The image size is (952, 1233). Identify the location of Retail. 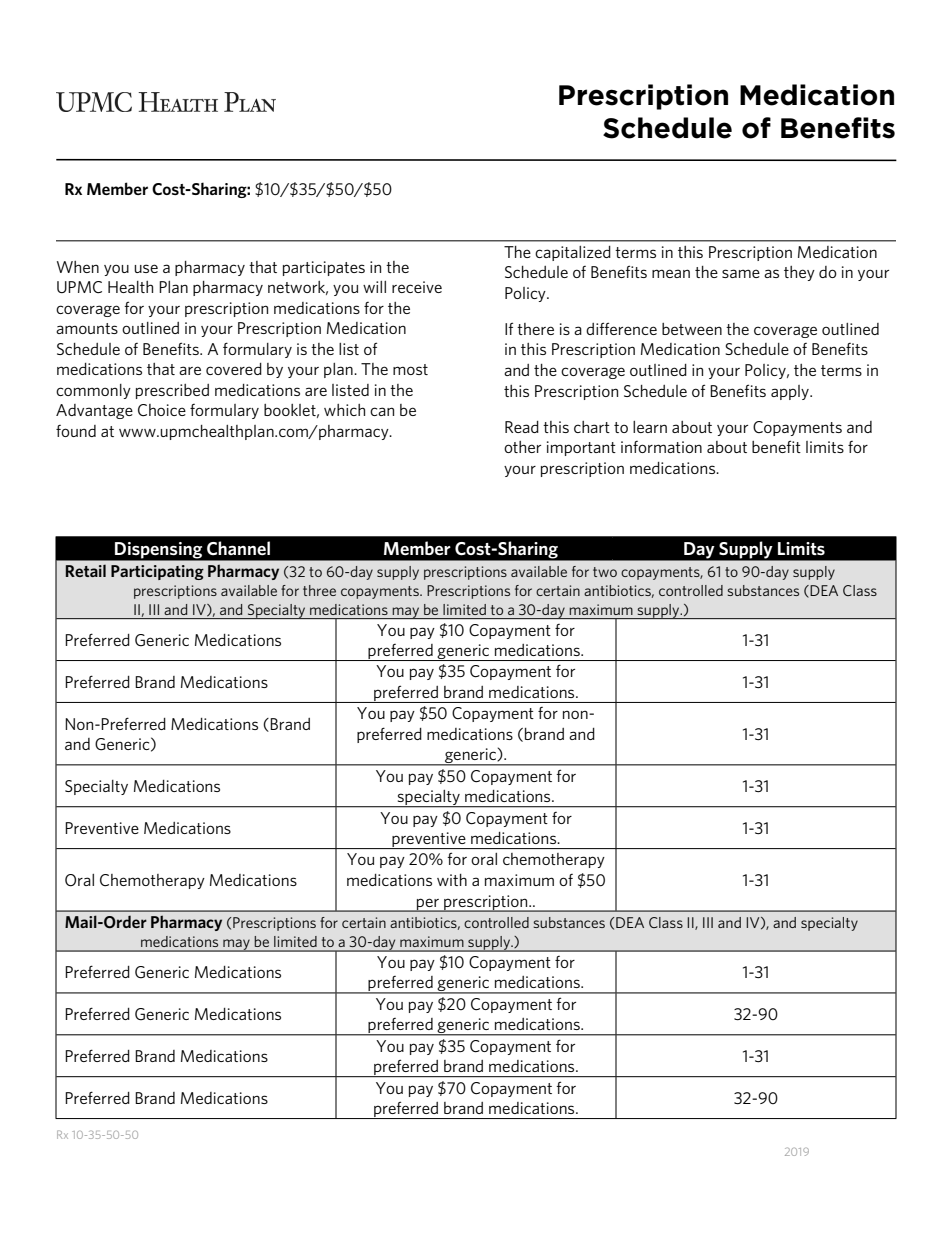
(86, 570).
